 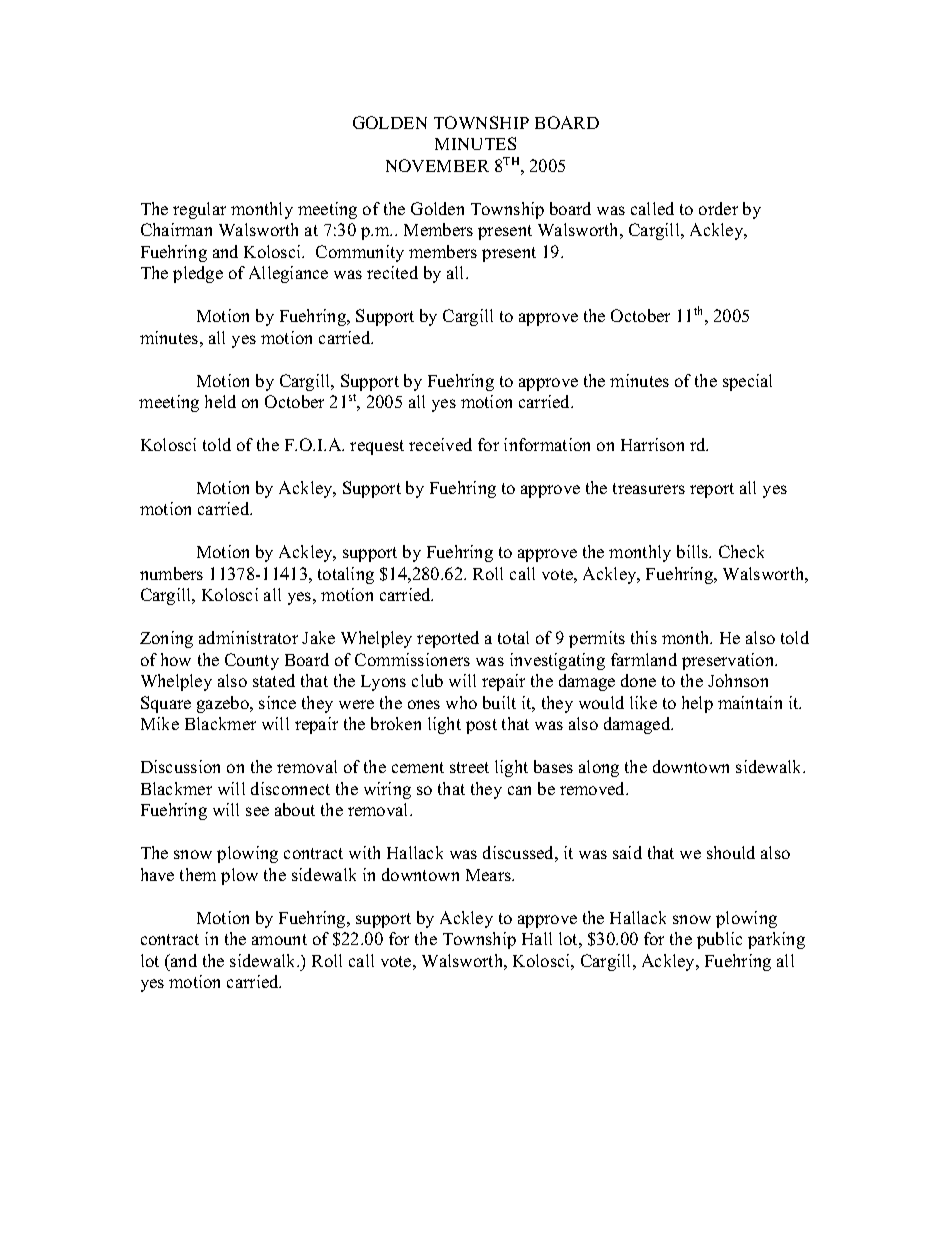 What do you see at coordinates (171, 573) in the image?
I see `numbers` at bounding box center [171, 573].
